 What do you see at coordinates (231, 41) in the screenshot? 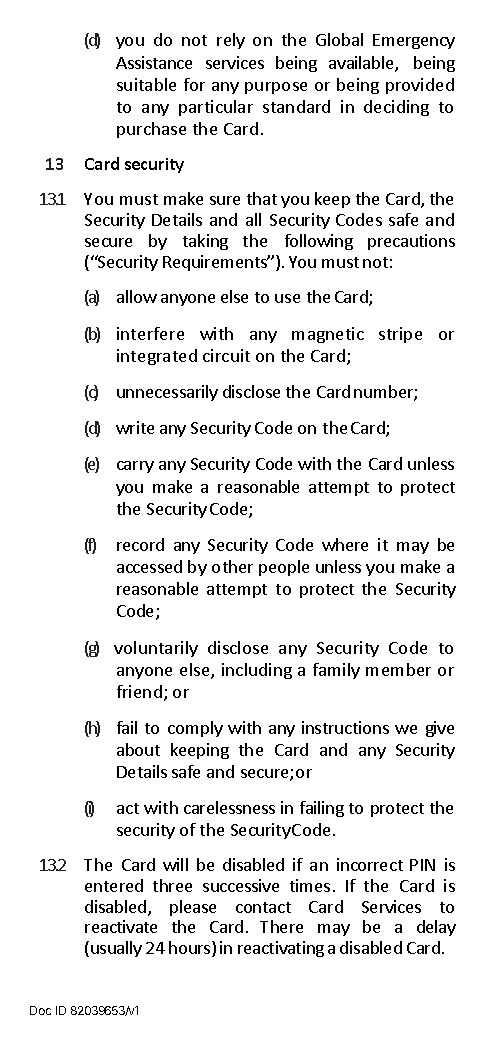
I see `rely` at bounding box center [231, 41].
